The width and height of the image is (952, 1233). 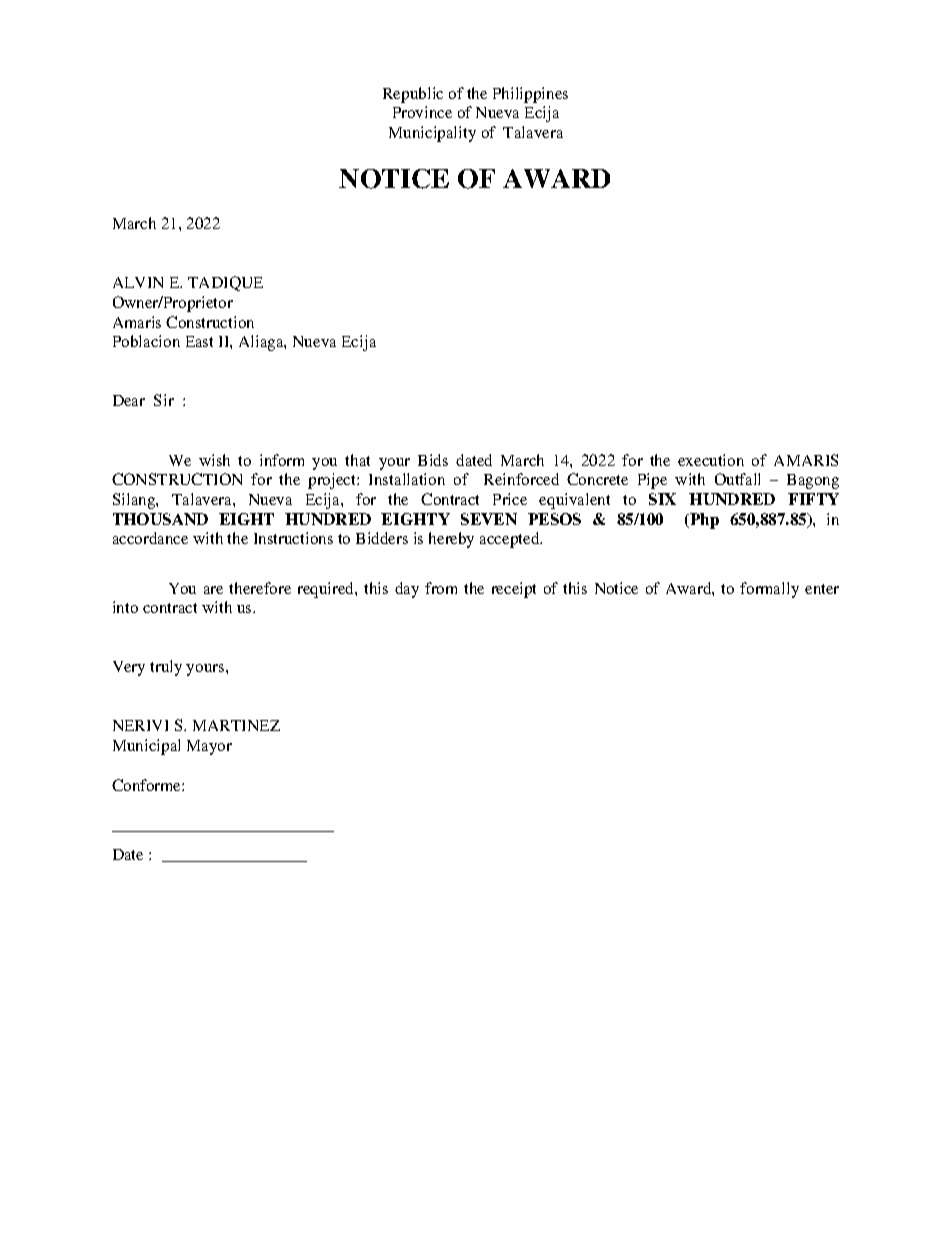 I want to click on execution, so click(x=711, y=460).
